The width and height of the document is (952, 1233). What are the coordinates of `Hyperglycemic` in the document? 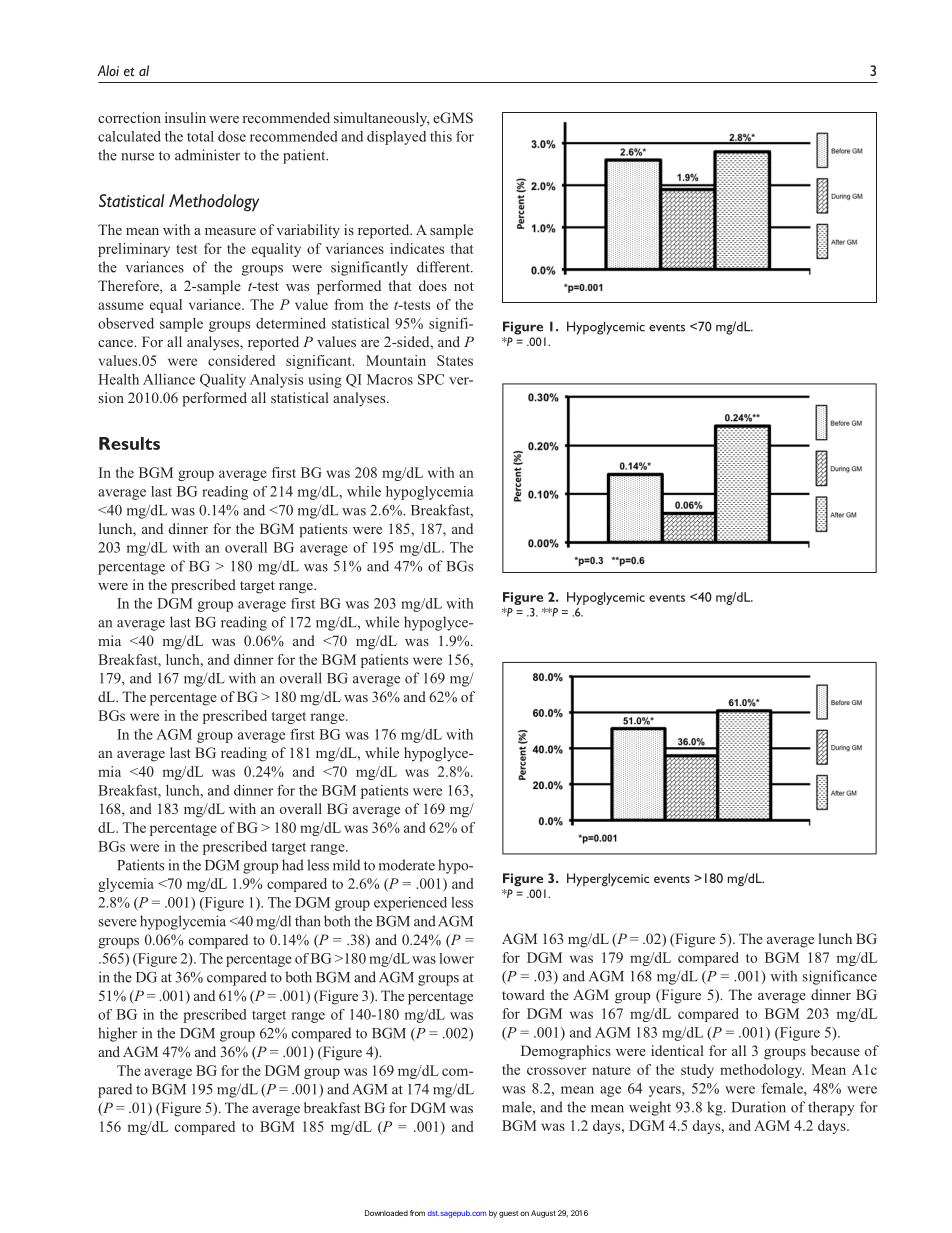 It's located at (608, 879).
